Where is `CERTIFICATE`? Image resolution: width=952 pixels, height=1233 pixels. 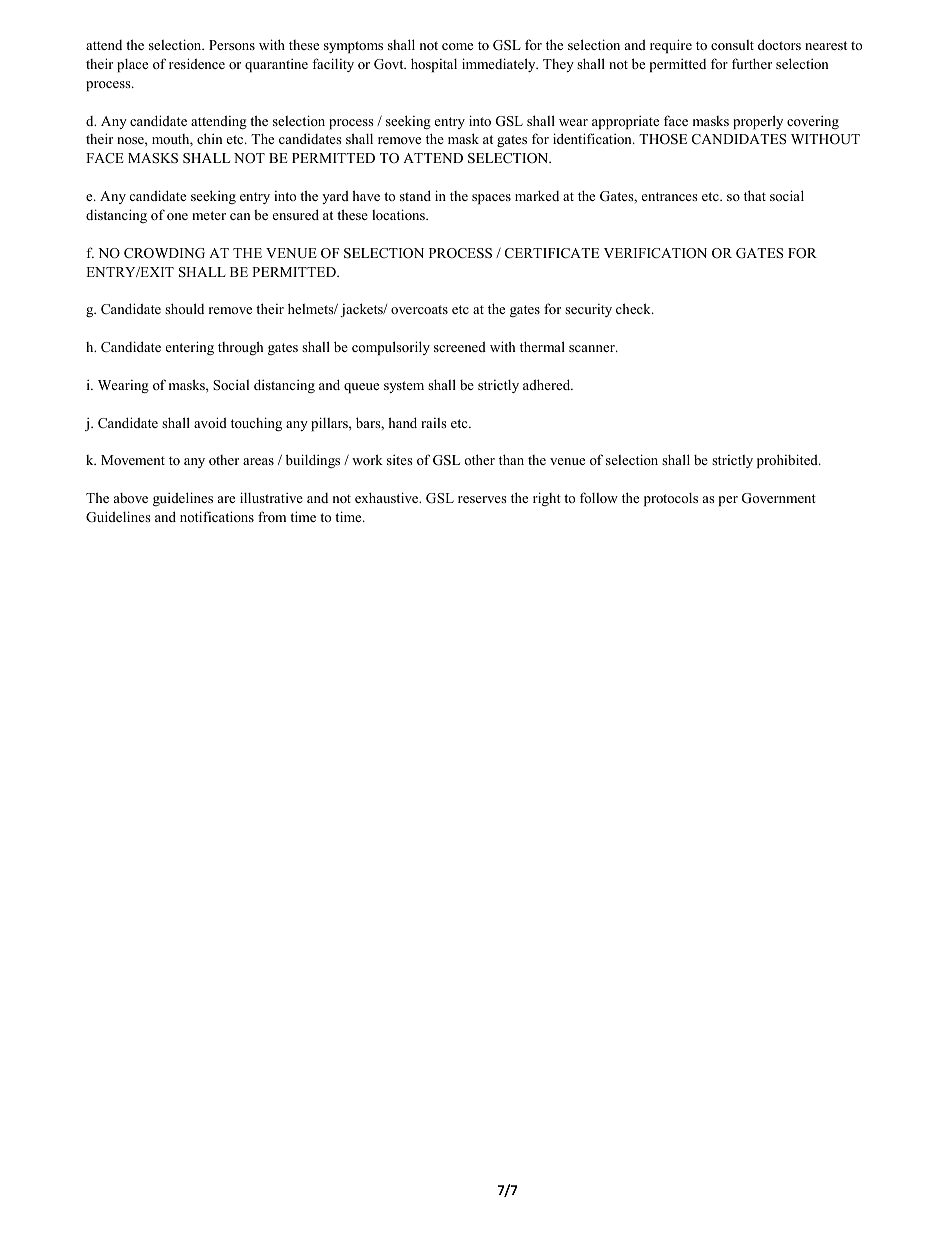 CERTIFICATE is located at coordinates (552, 253).
